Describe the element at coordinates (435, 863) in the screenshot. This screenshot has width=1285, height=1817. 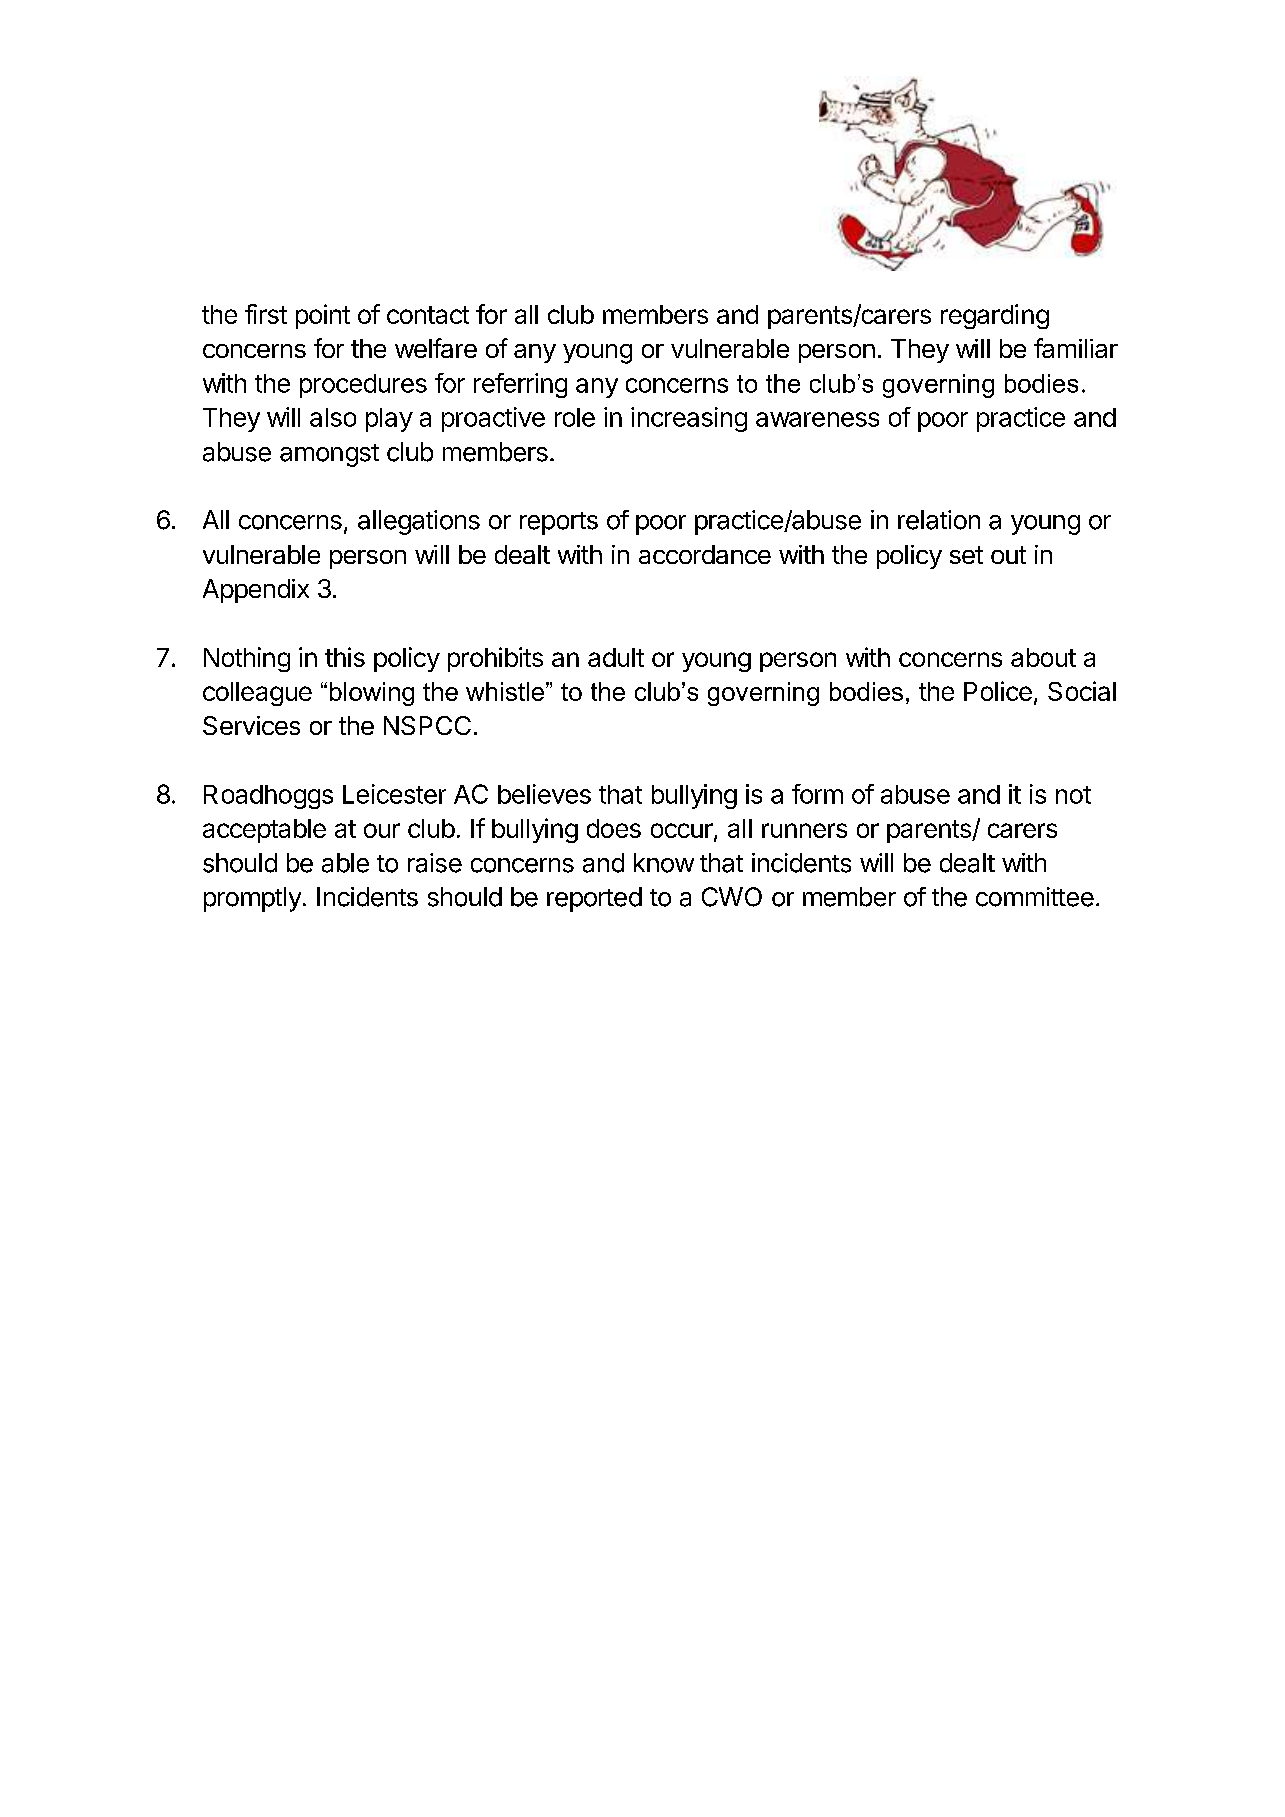
I see `raise` at that location.
